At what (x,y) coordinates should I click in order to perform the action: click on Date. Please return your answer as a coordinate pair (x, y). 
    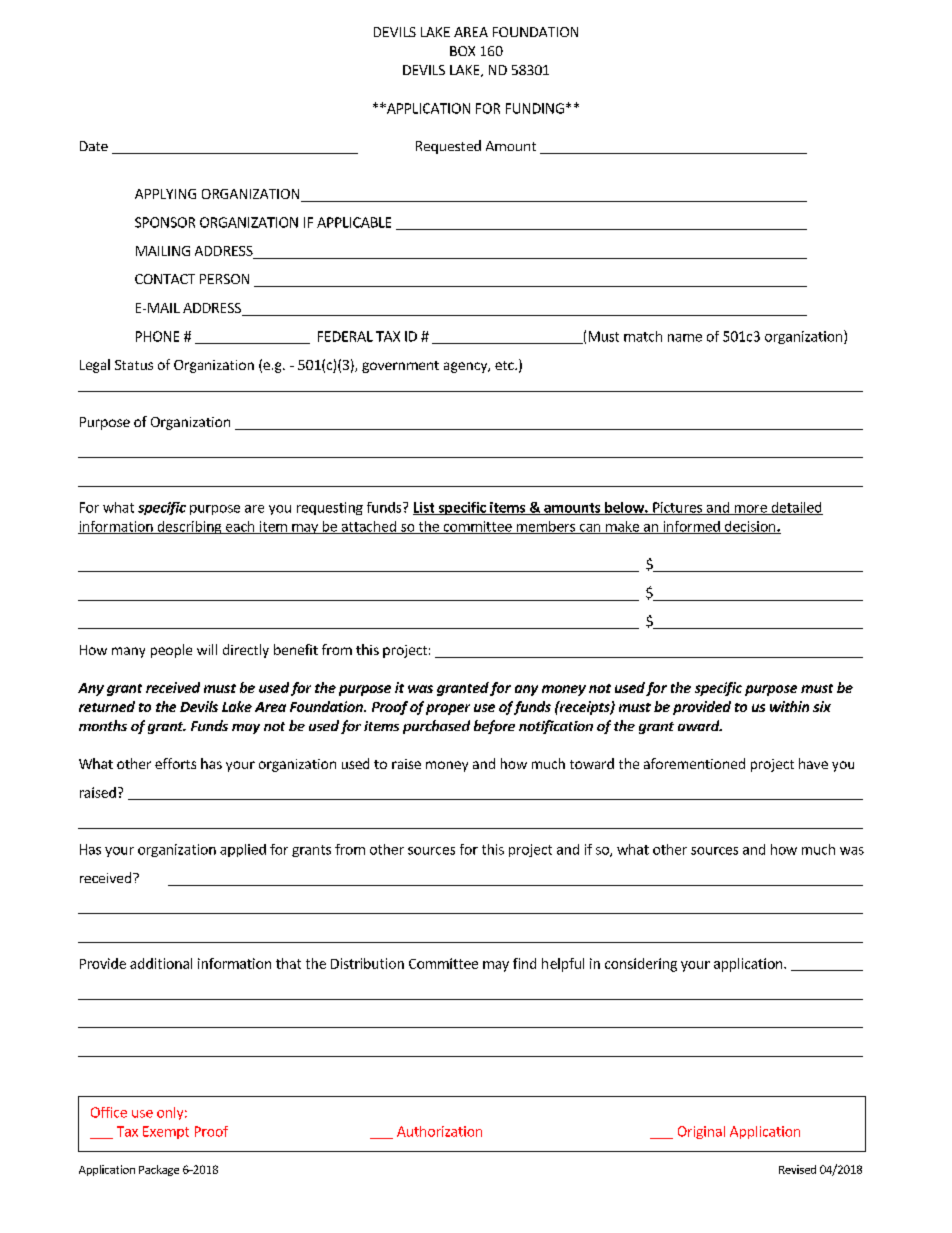
    Looking at the image, I should click on (94, 146).
